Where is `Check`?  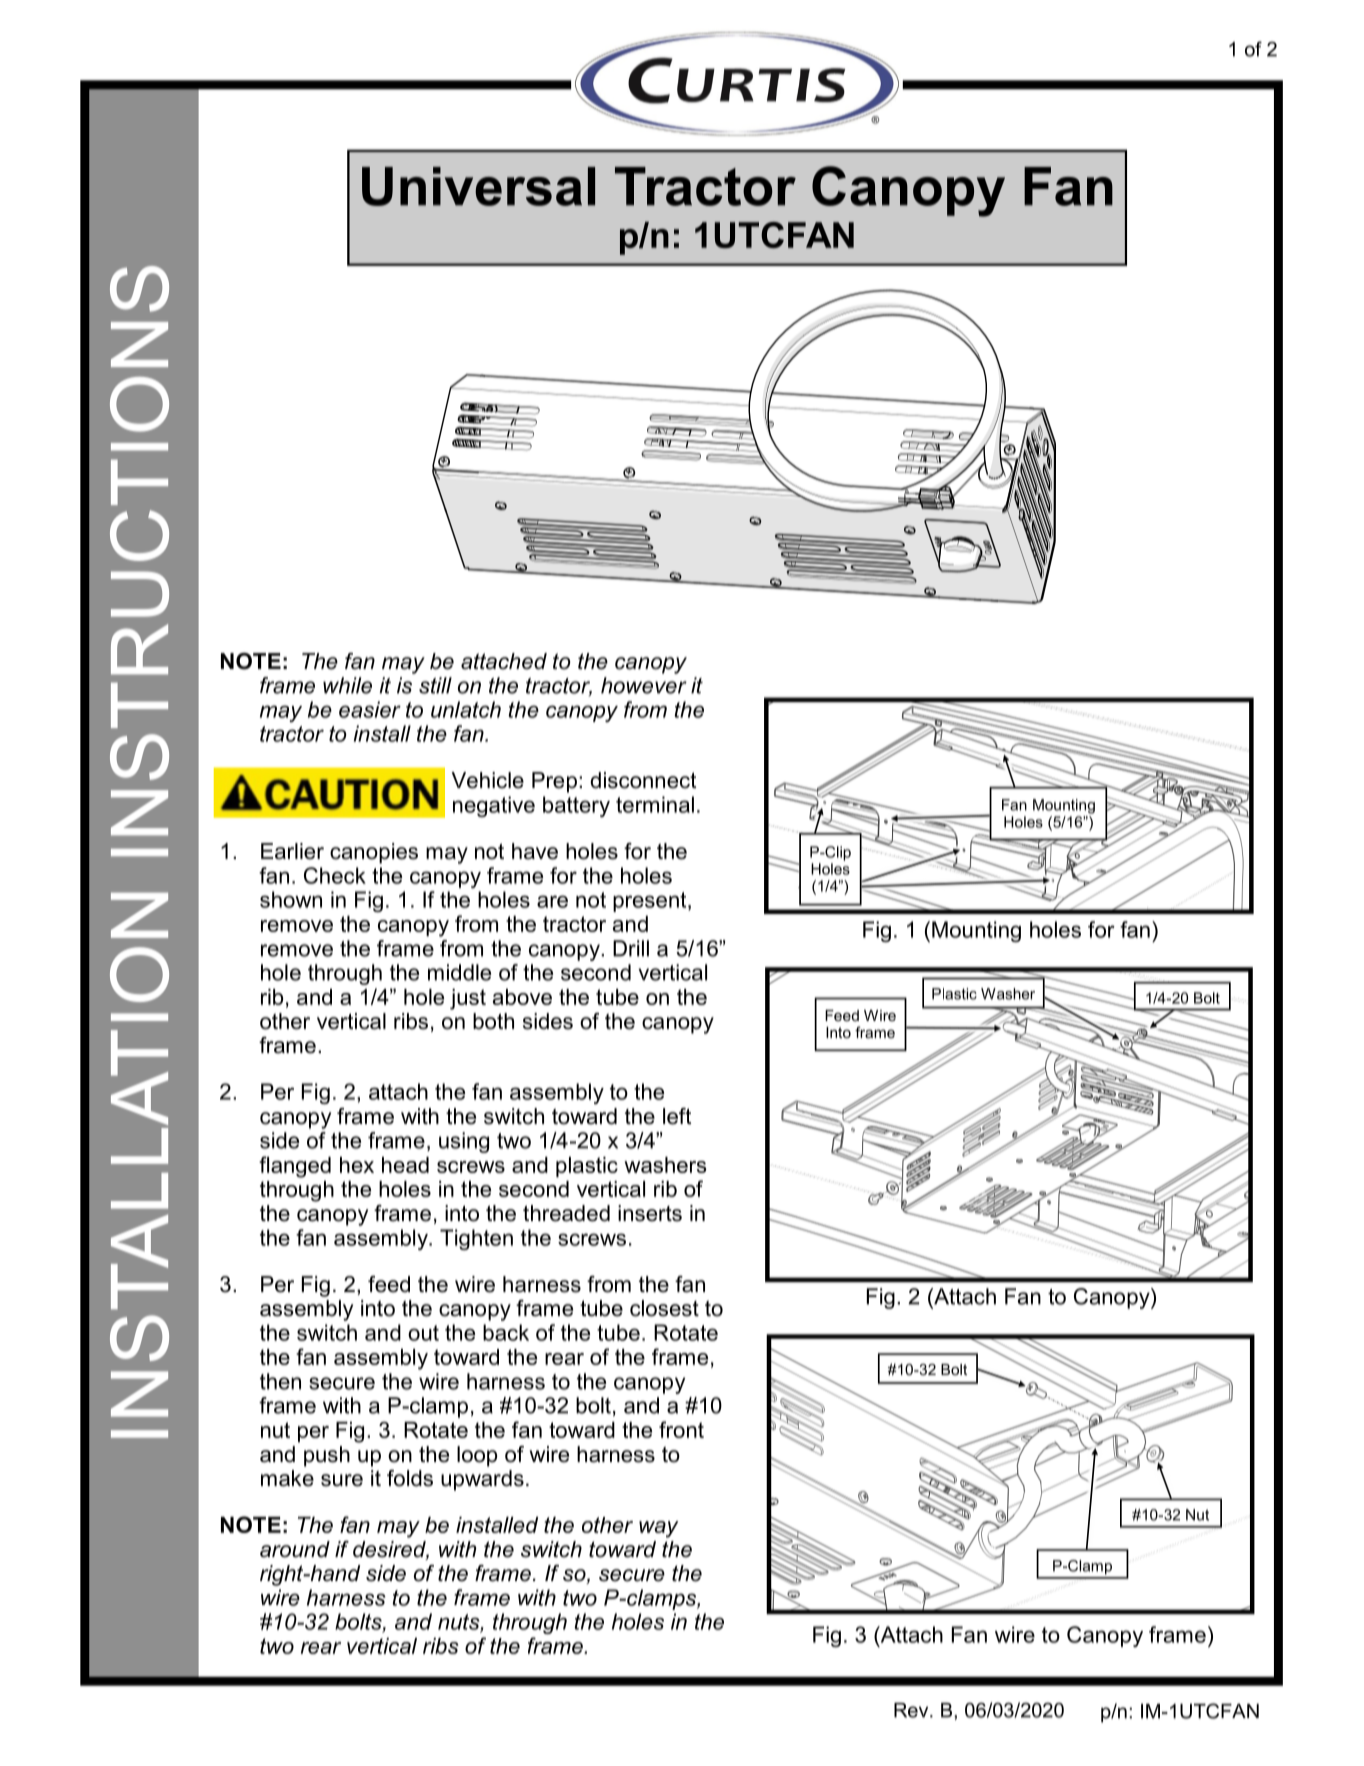
Check is located at coordinates (335, 875).
